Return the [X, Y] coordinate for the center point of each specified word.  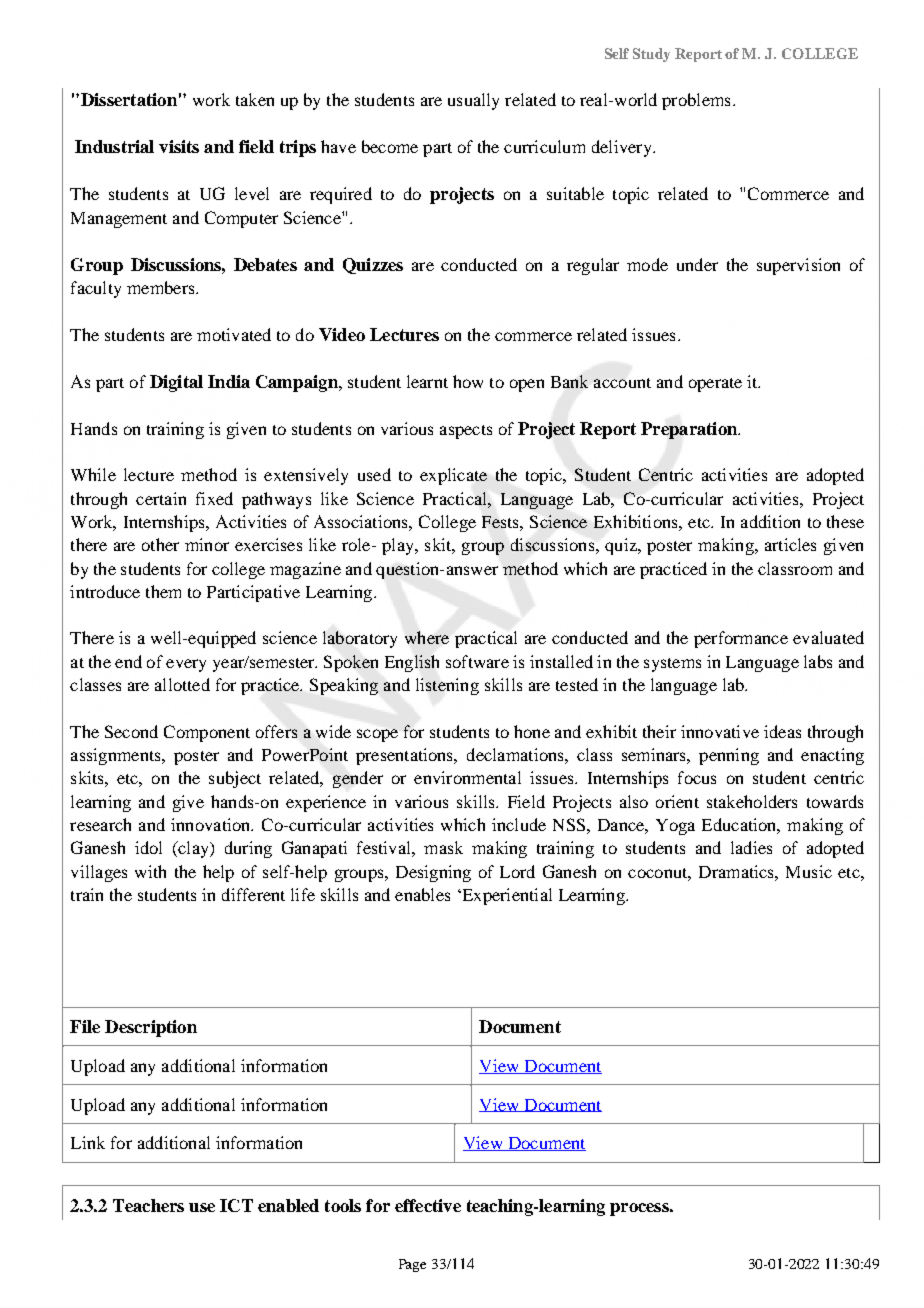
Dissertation [129, 99]
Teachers [148, 1205]
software [477, 661]
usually [473, 101]
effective [428, 1205]
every [186, 665]
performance [741, 639]
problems [696, 101]
